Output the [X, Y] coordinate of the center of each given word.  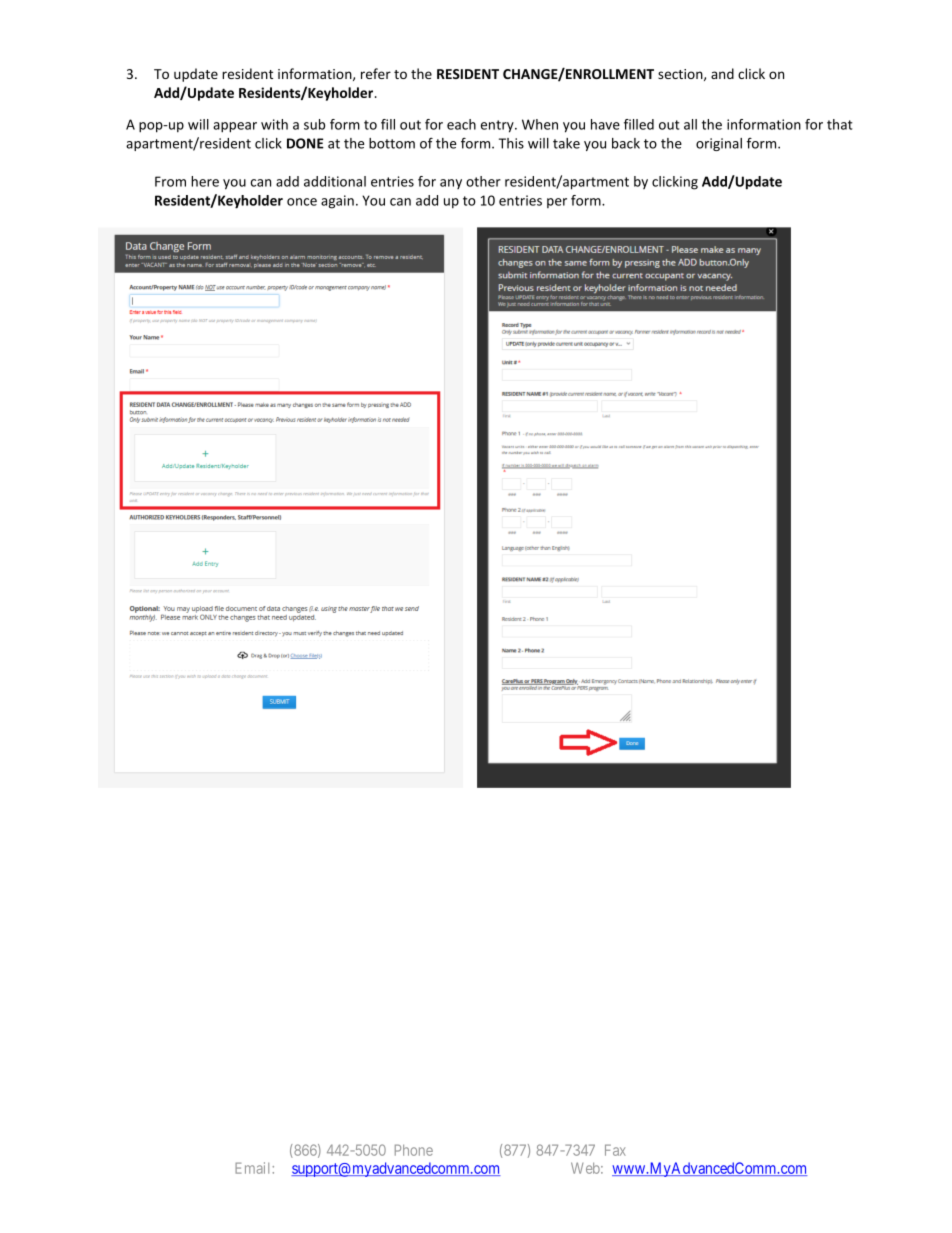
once [302, 202]
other [483, 181]
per [557, 203]
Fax [615, 1150]
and [722, 73]
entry [498, 126]
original [719, 144]
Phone [414, 1150]
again [337, 202]
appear [235, 127]
